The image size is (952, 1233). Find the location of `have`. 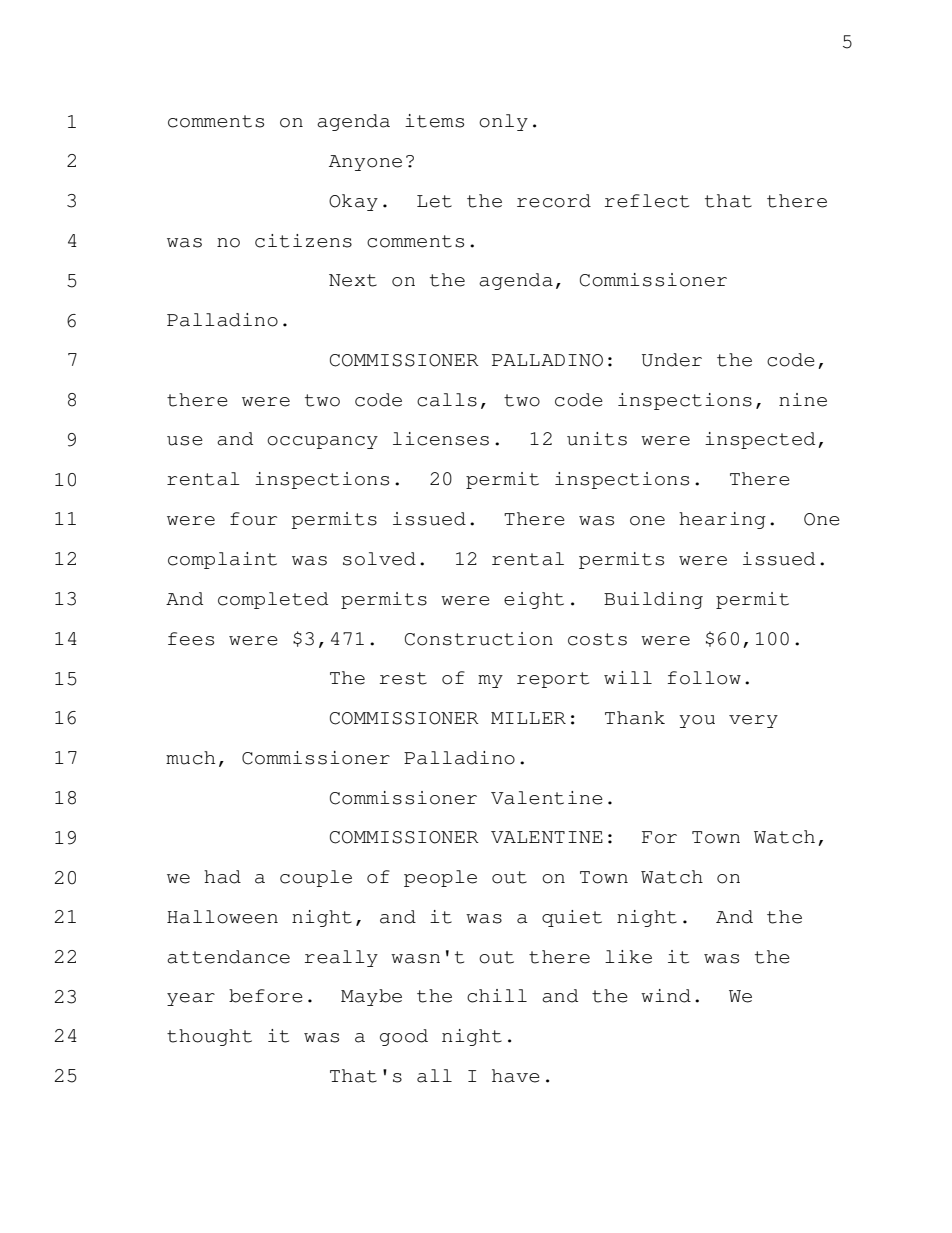

have is located at coordinates (516, 1076).
